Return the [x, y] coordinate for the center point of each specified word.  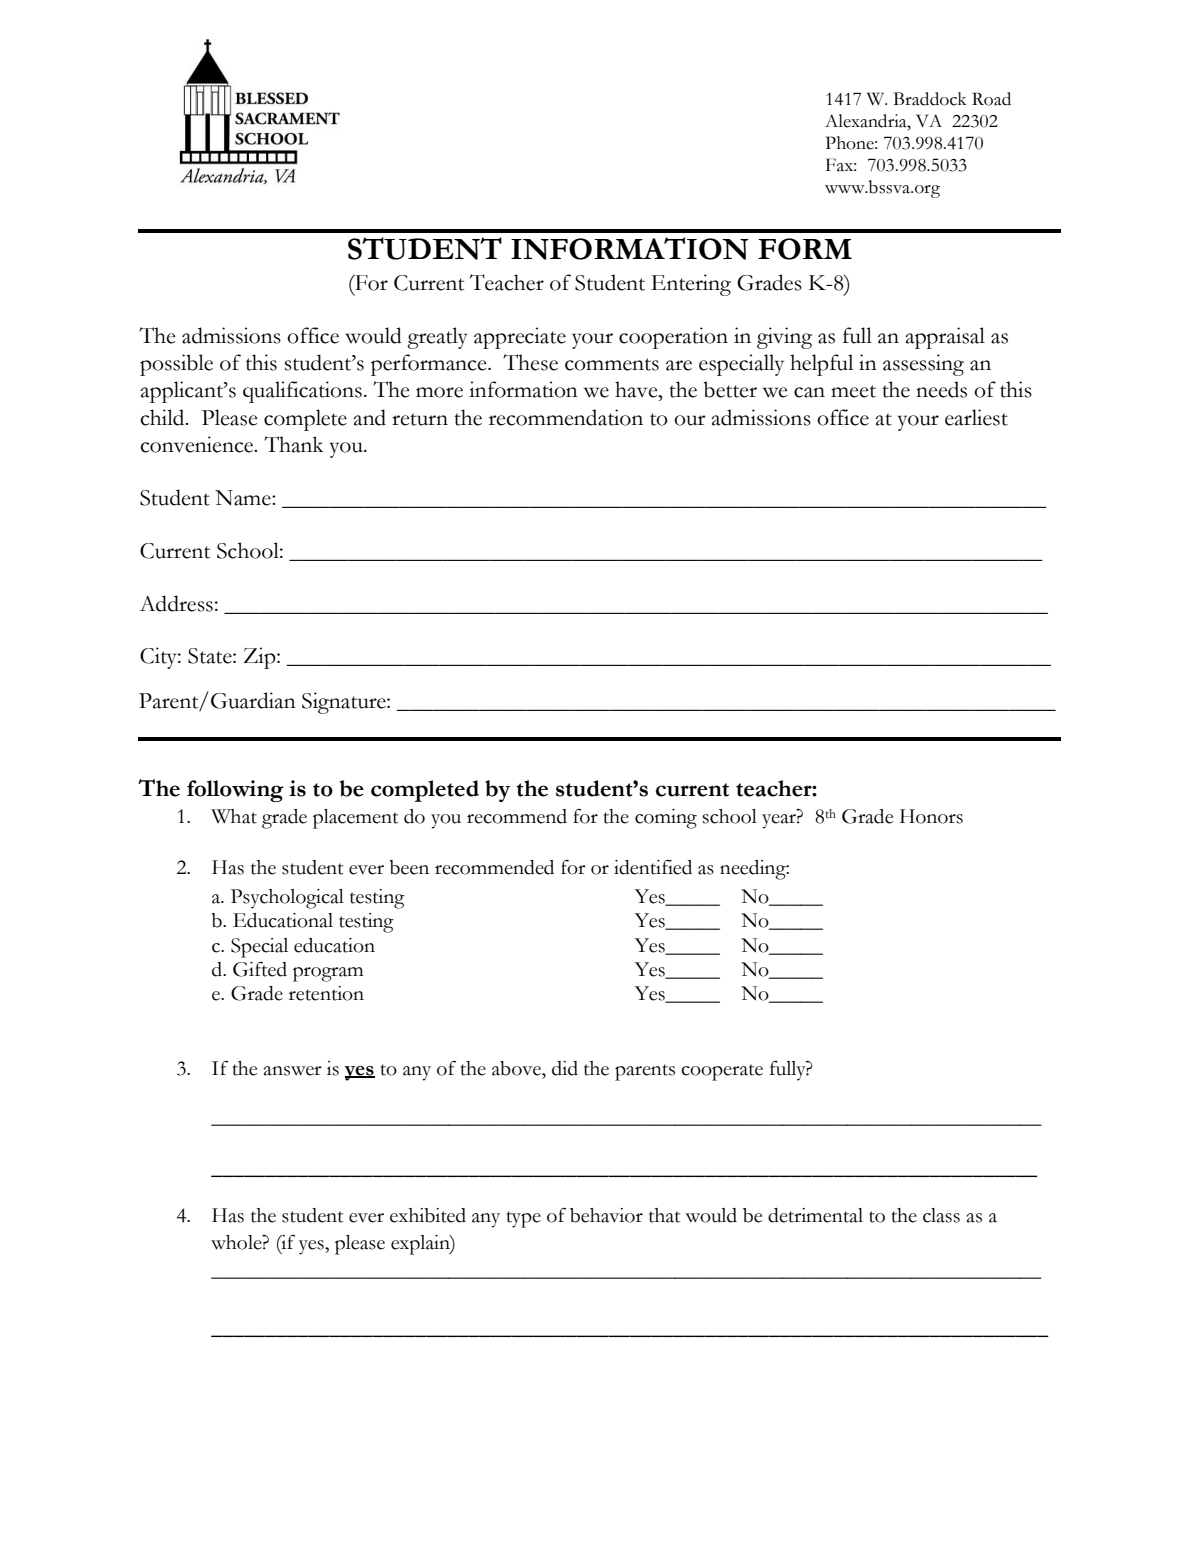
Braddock [930, 99]
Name [244, 498]
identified [653, 867]
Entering [691, 285]
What [234, 816]
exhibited [428, 1215]
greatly [437, 338]
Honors [931, 816]
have [637, 389]
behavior [606, 1215]
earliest [976, 417]
